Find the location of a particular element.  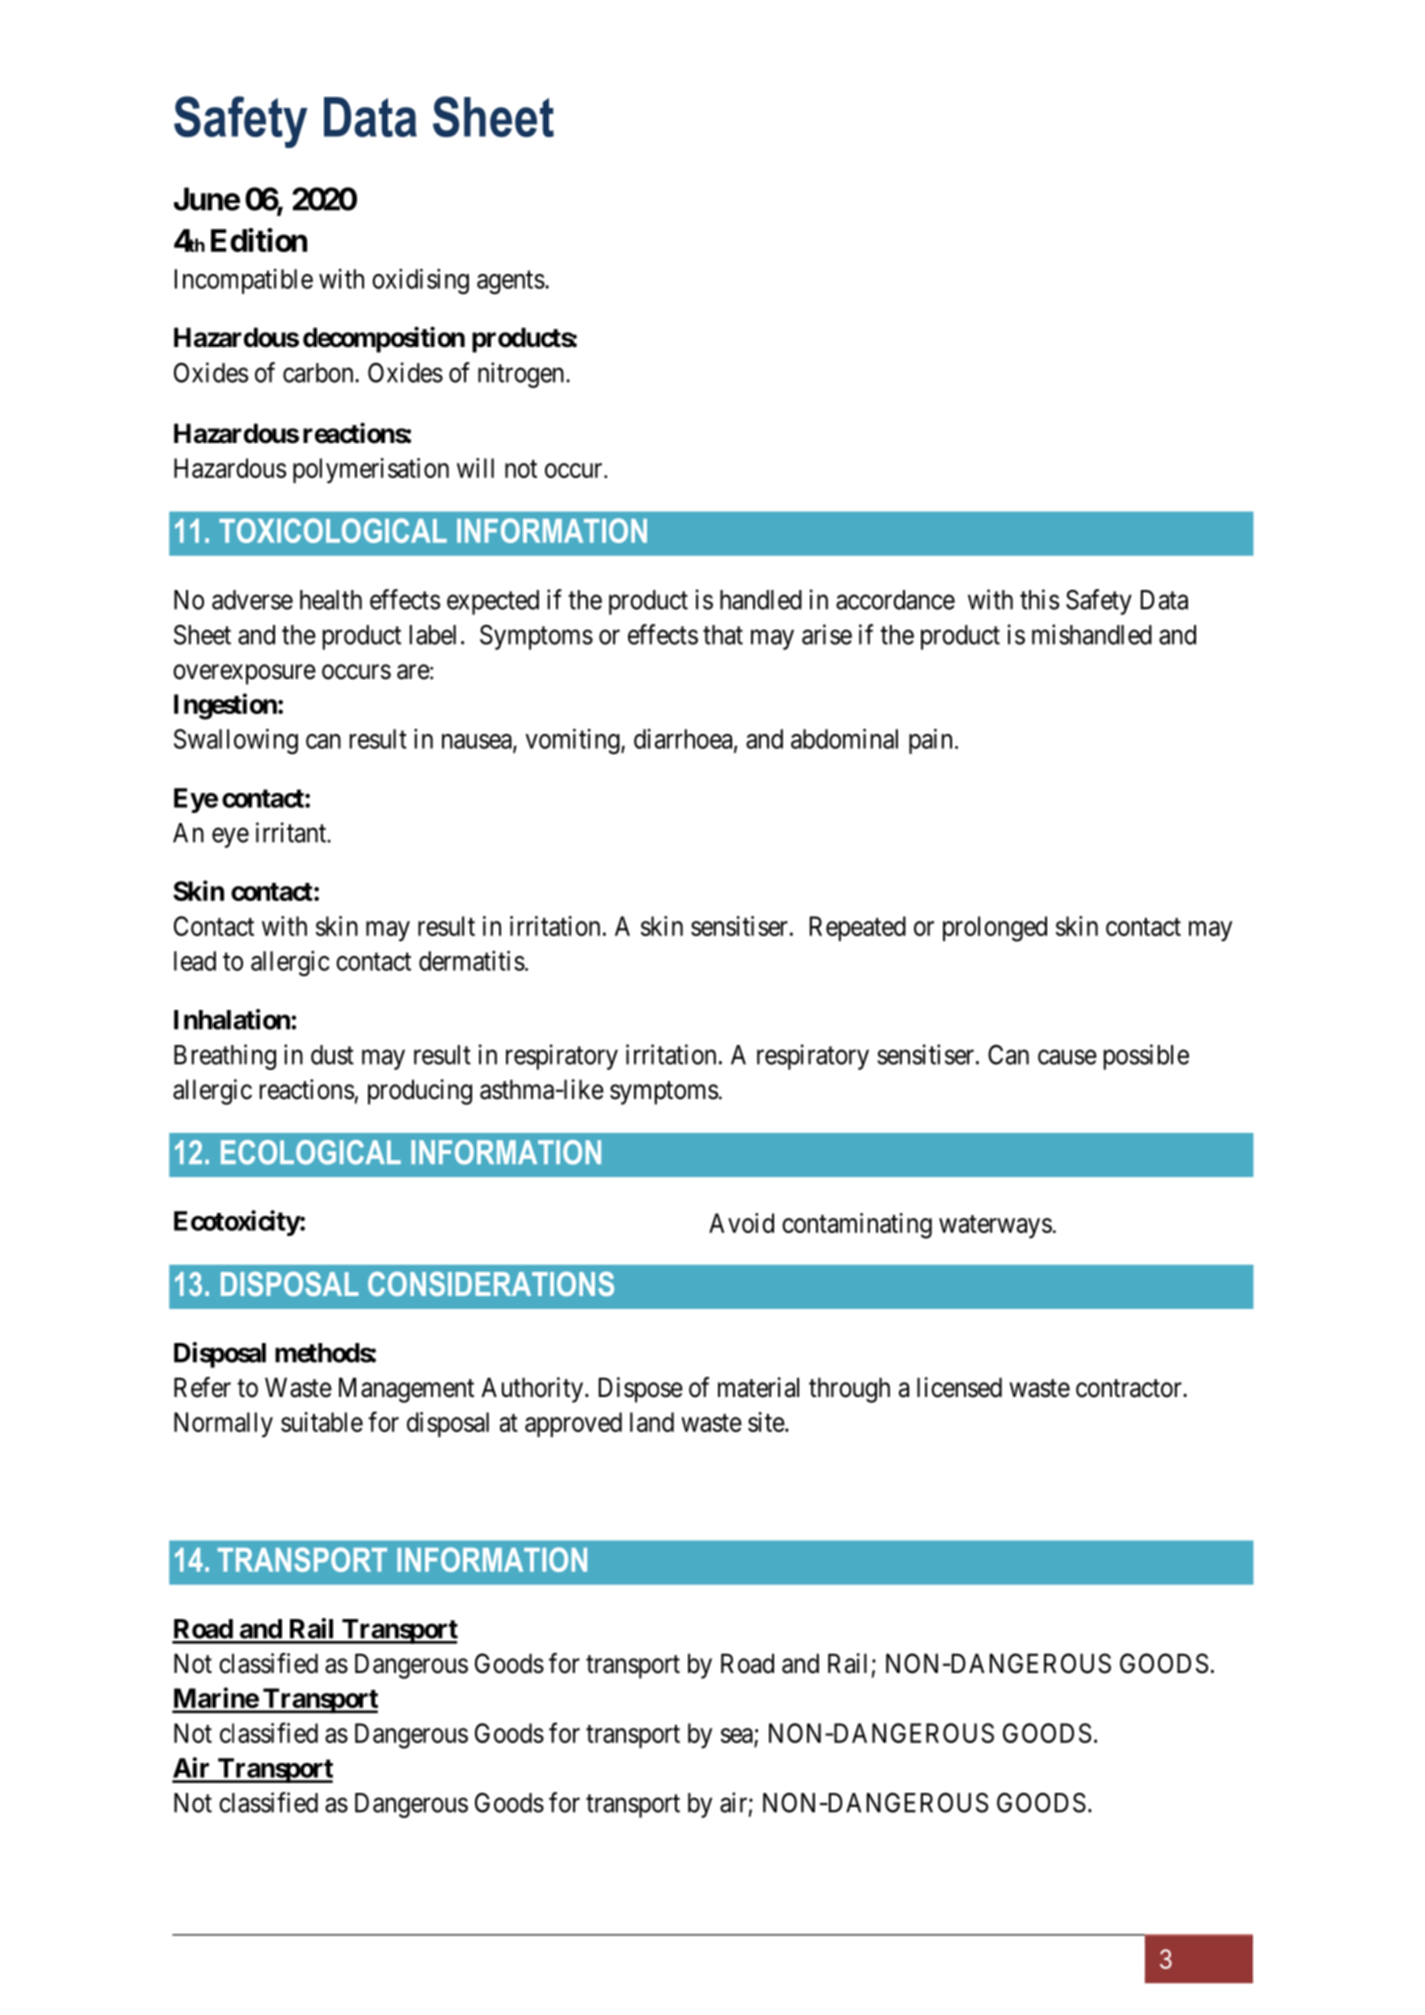

licensed is located at coordinates (959, 1387).
